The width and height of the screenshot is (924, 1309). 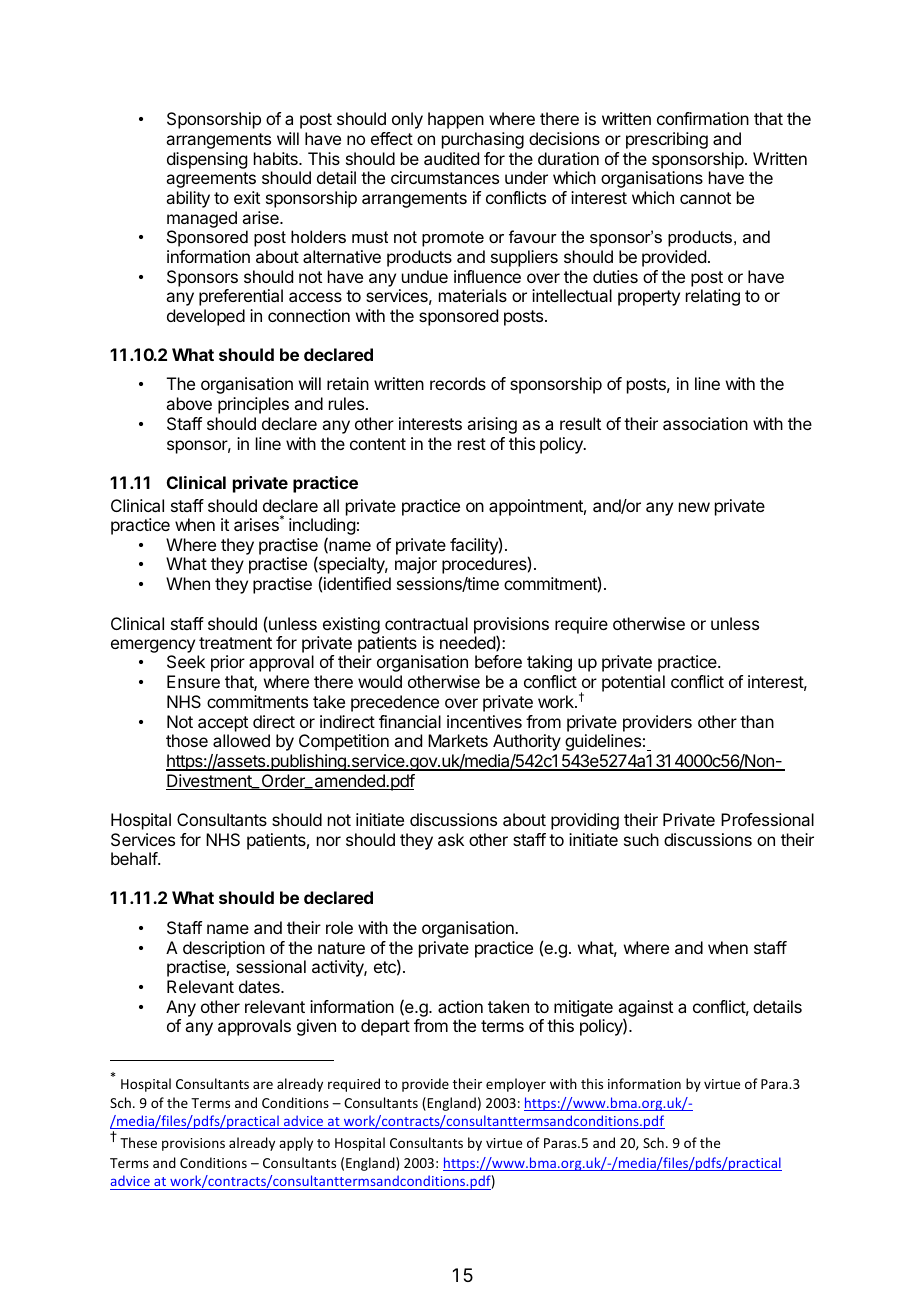 What do you see at coordinates (667, 140) in the screenshot?
I see `prescribing` at bounding box center [667, 140].
